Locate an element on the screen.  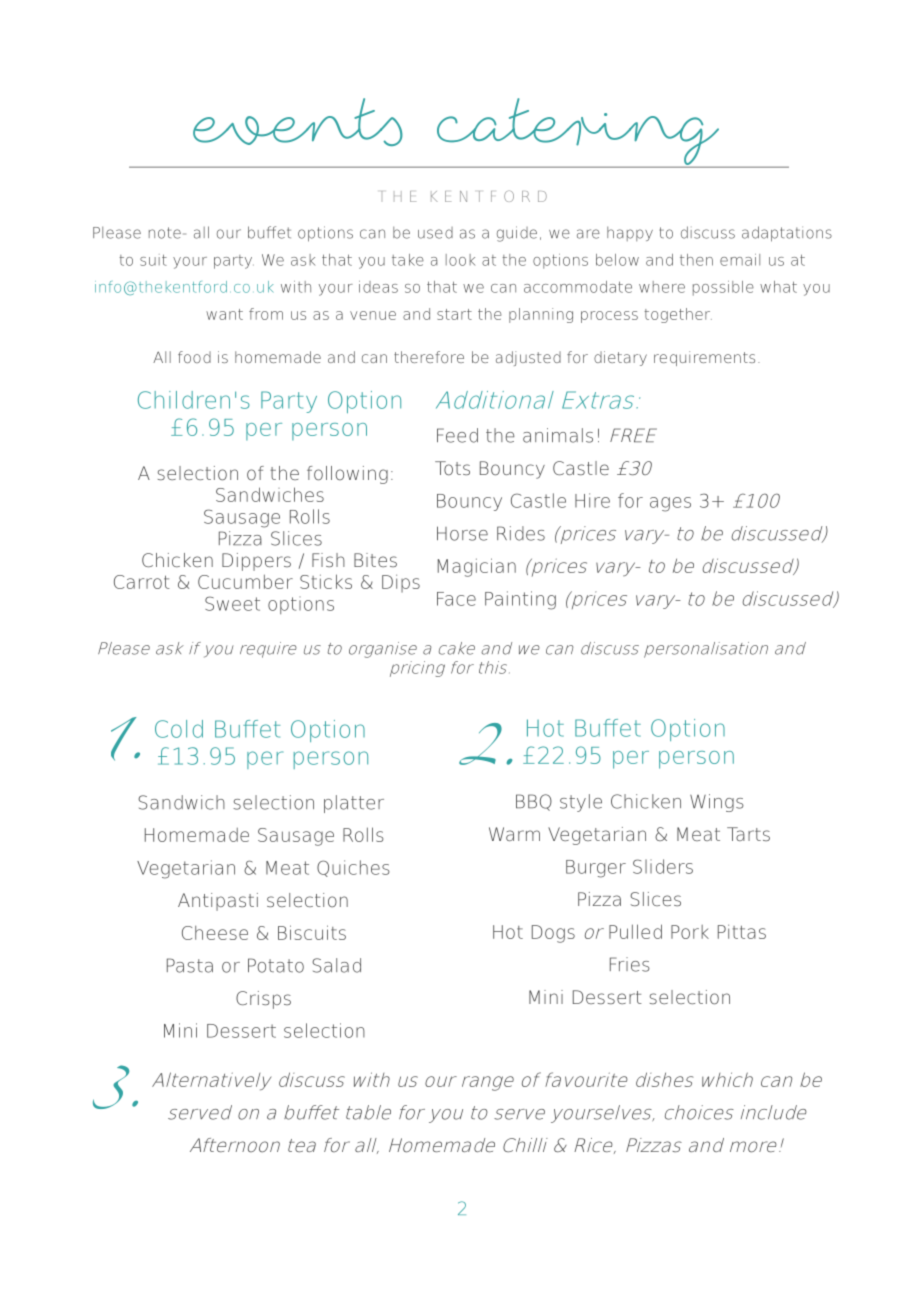
catering is located at coordinates (578, 133).
